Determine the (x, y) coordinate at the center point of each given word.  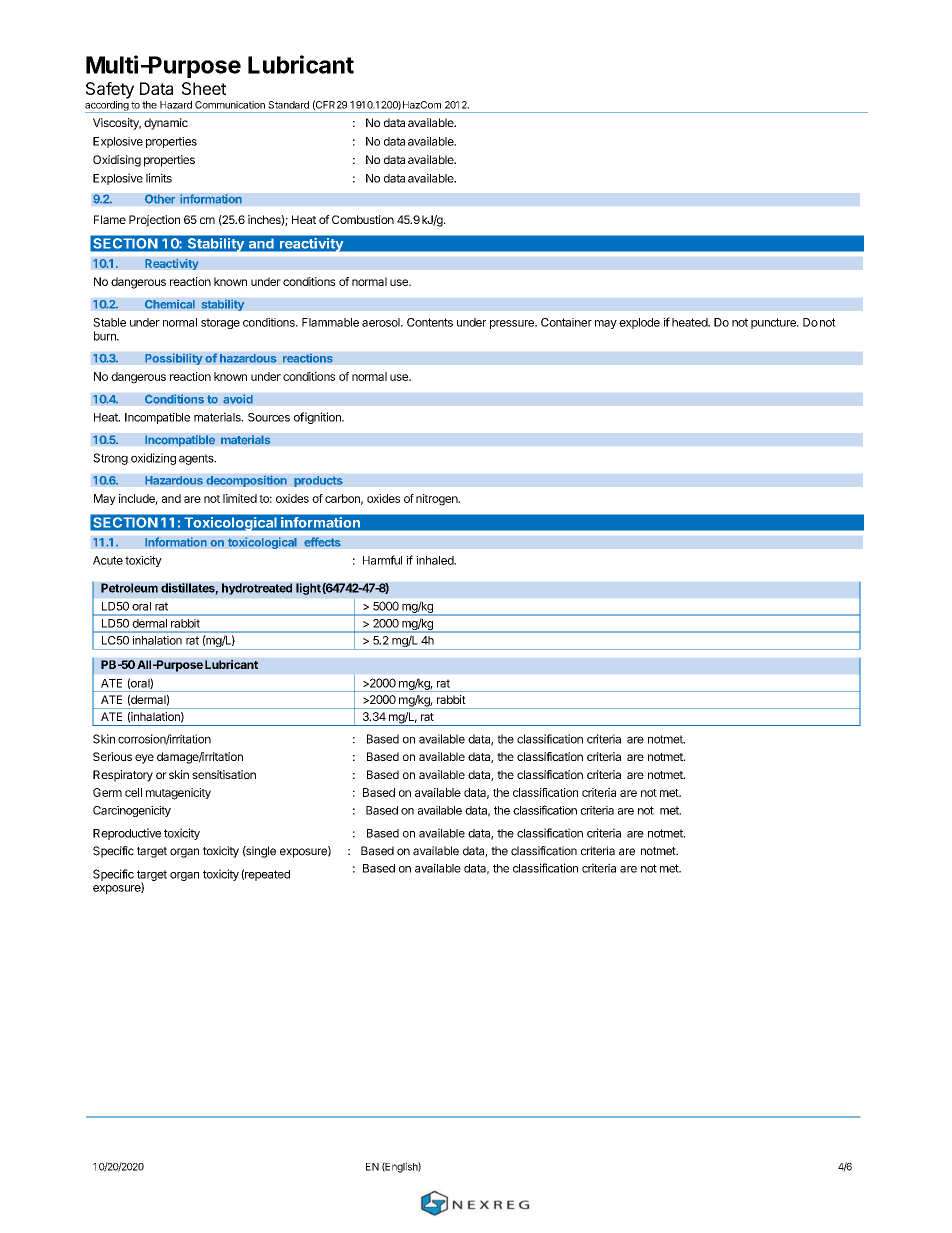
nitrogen (437, 500)
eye (144, 759)
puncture (774, 323)
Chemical (170, 304)
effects (322, 542)
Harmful (382, 560)
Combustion (363, 219)
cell (133, 792)
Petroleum (129, 588)
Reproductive (127, 834)
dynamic (166, 124)
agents (197, 459)
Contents (430, 322)
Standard (288, 105)
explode (639, 323)
